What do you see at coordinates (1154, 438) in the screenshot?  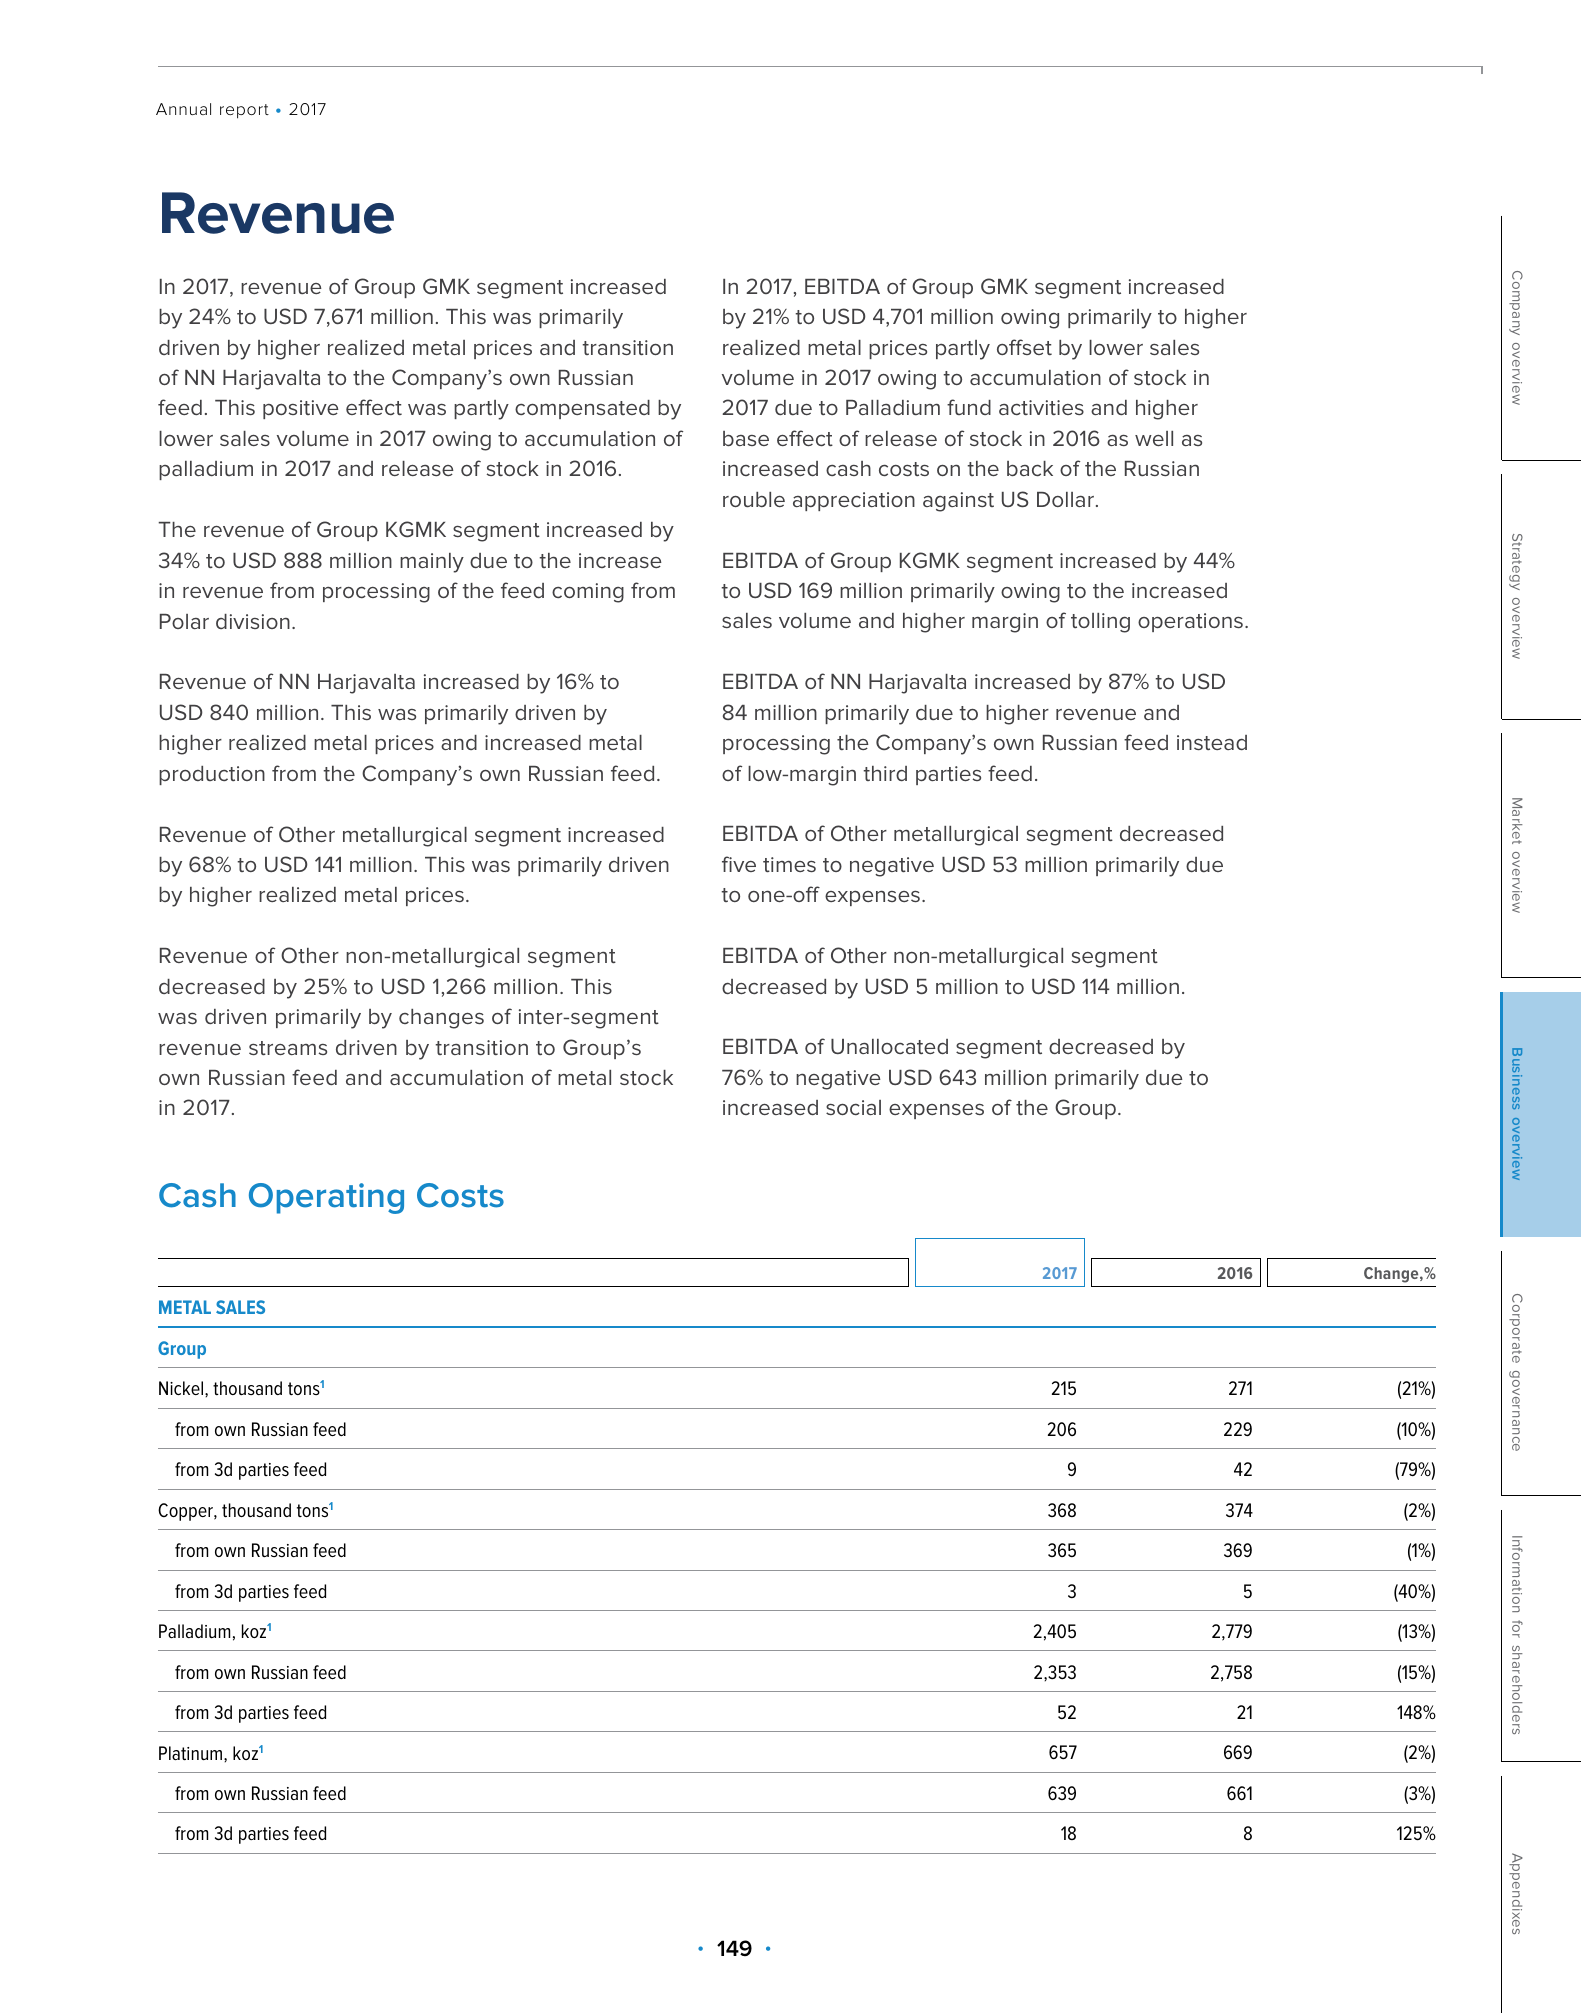 I see `well` at bounding box center [1154, 438].
